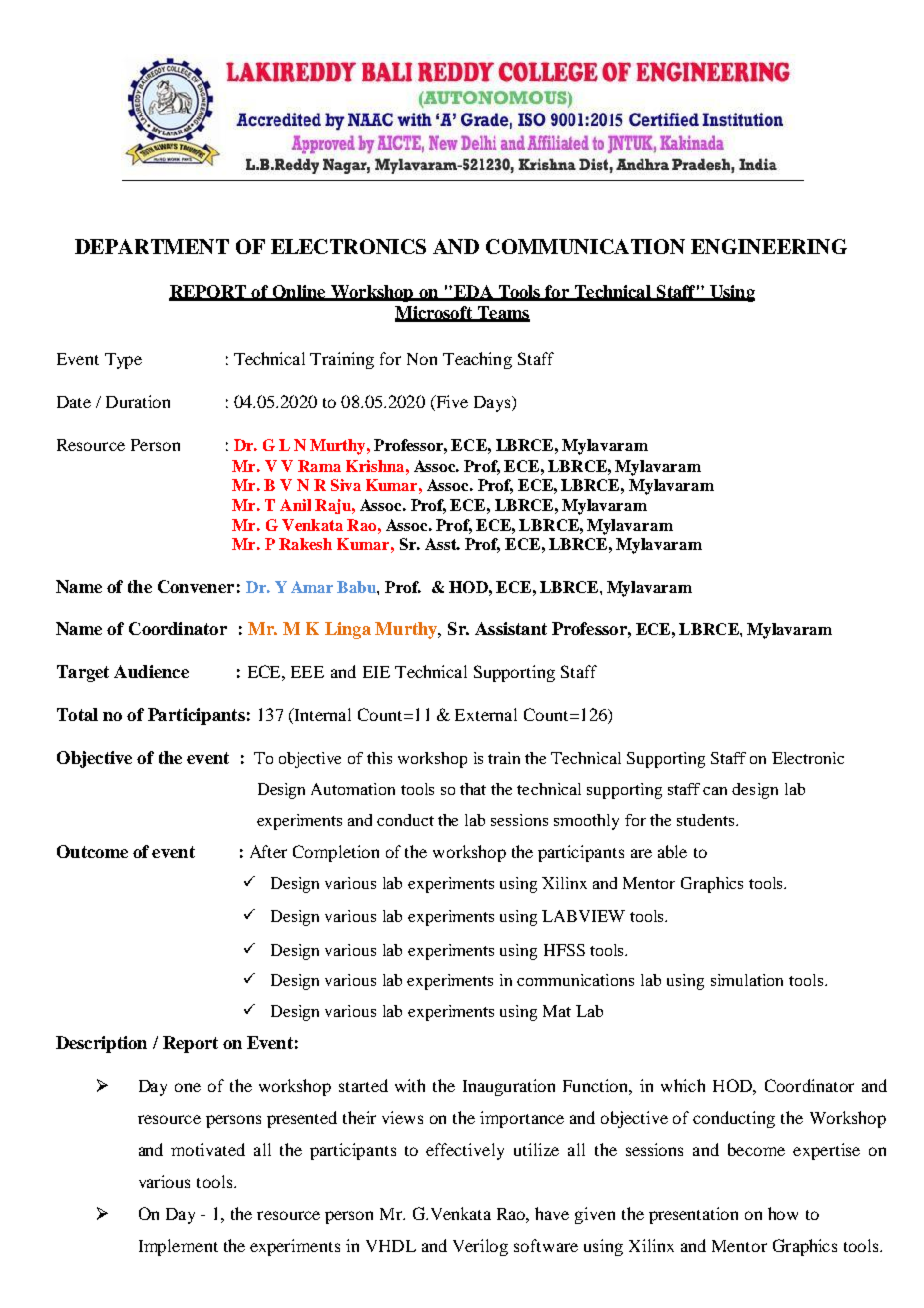 This screenshot has width=924, height=1308. I want to click on Implement, so click(178, 1247).
